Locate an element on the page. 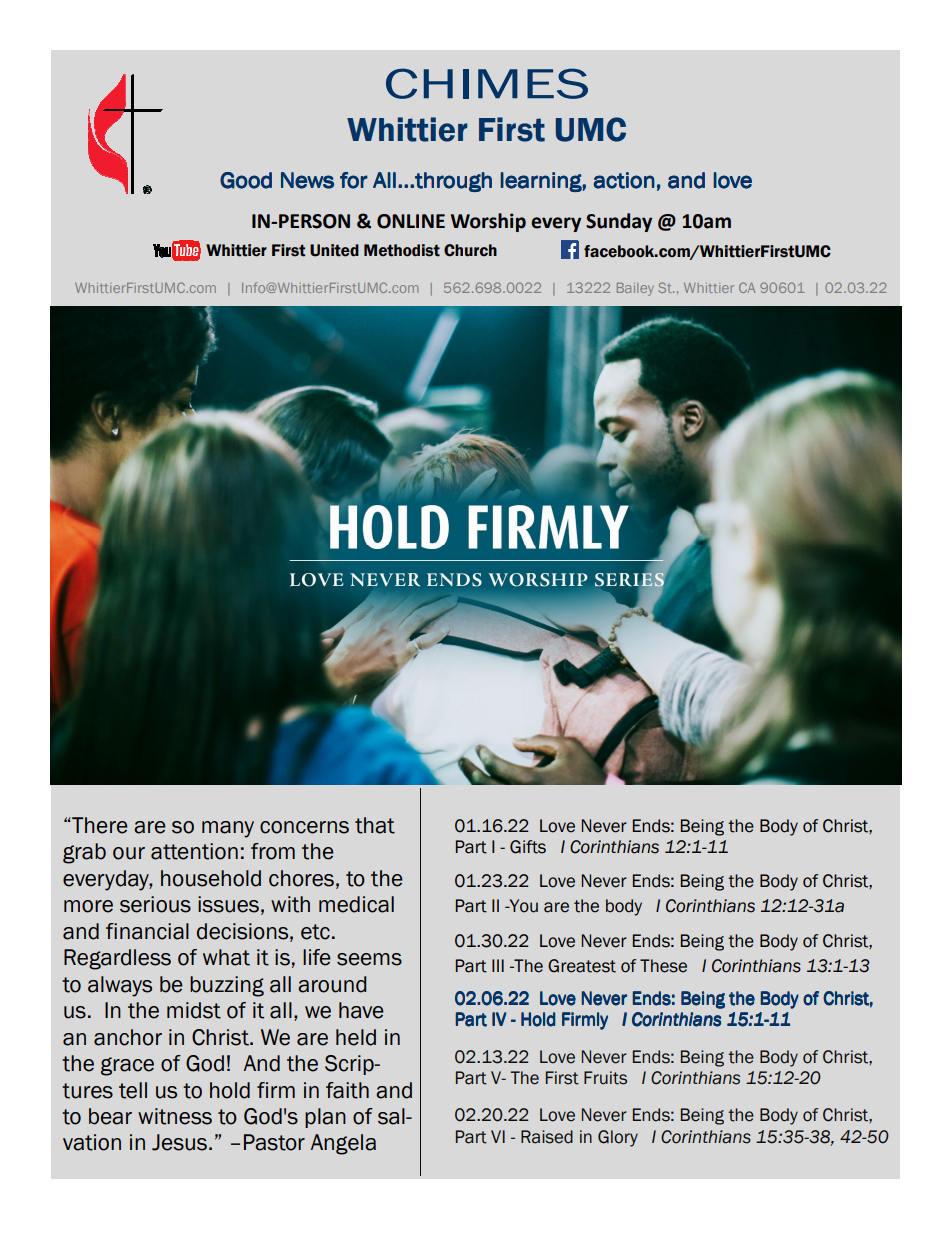 Image resolution: width=952 pixels, height=1233 pixels. action is located at coordinates (624, 180).
